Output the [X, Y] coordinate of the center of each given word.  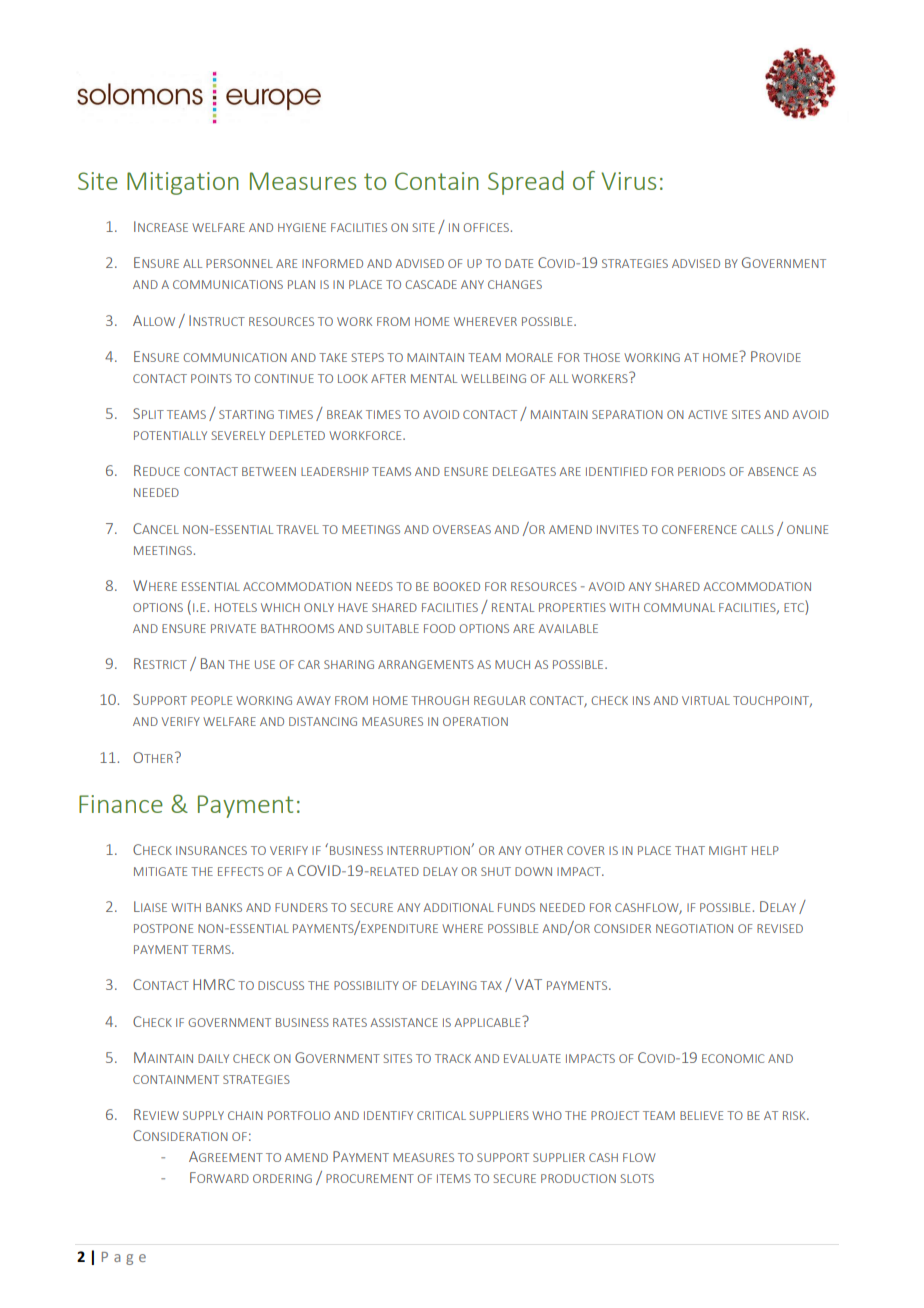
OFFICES [486, 227]
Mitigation [183, 183]
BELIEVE [701, 1115]
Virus [628, 181]
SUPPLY [203, 1115]
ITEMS [454, 1178]
